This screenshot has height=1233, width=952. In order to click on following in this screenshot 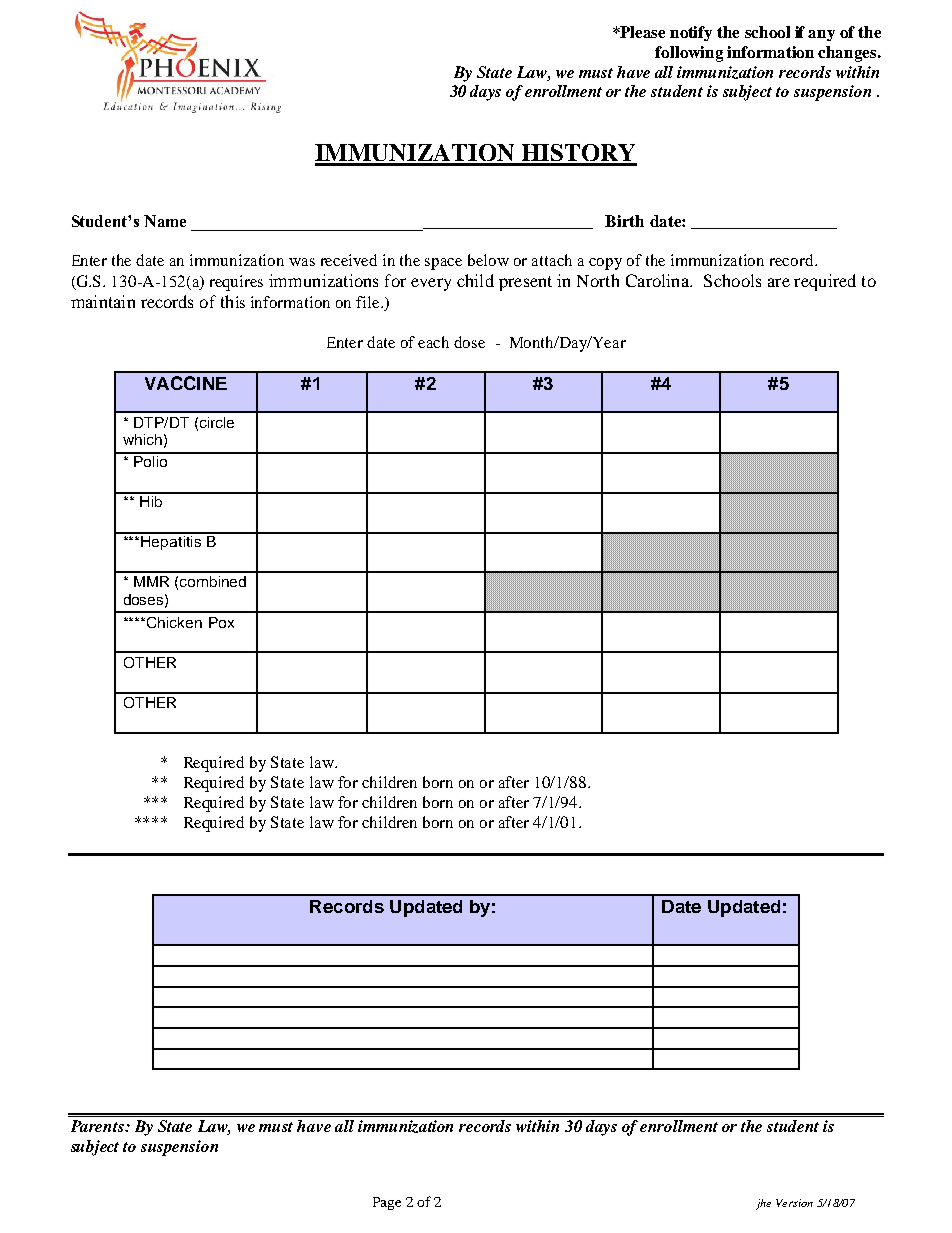, I will do `click(689, 54)`.
